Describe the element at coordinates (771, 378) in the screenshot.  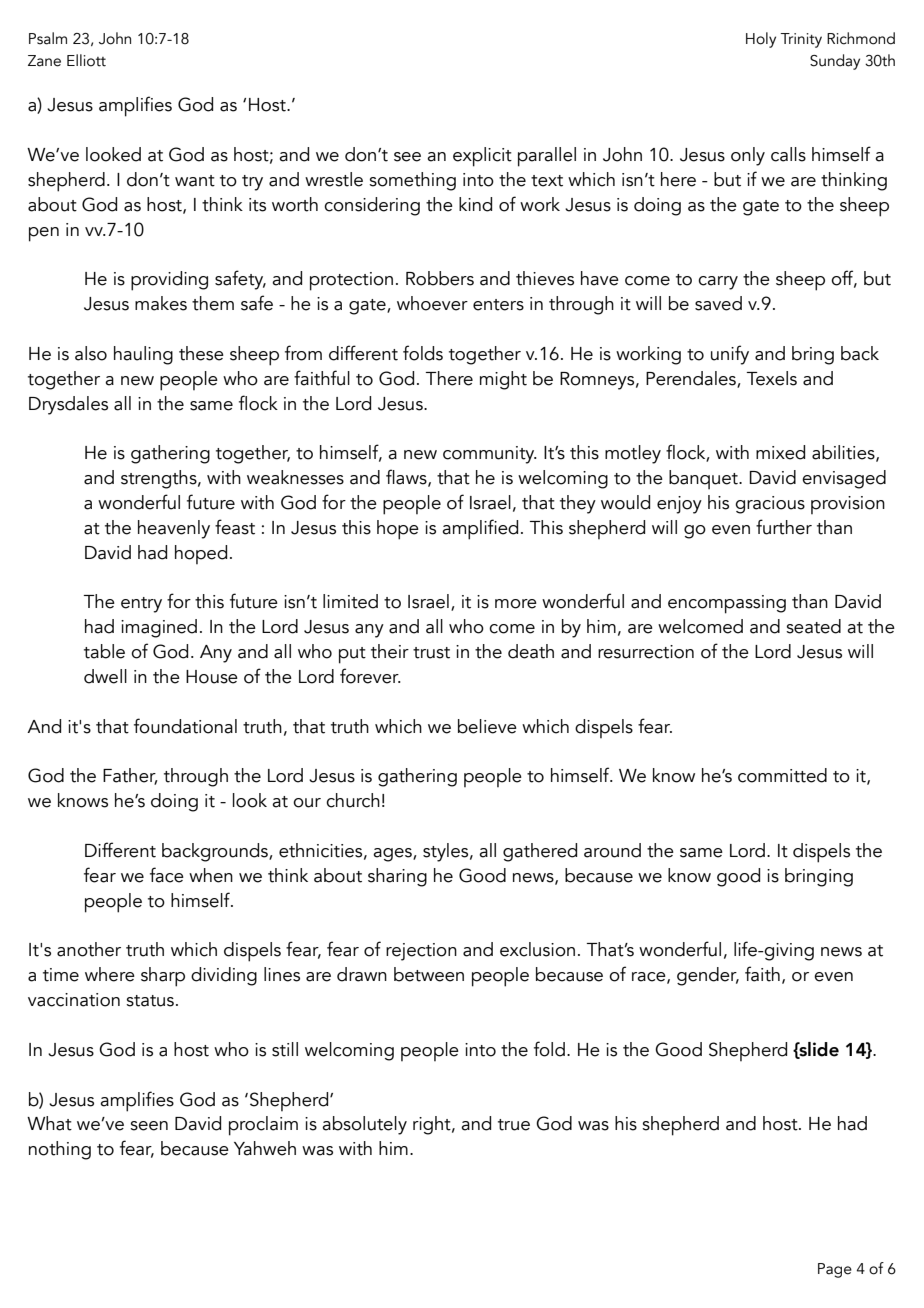
I see `Texels` at that location.
